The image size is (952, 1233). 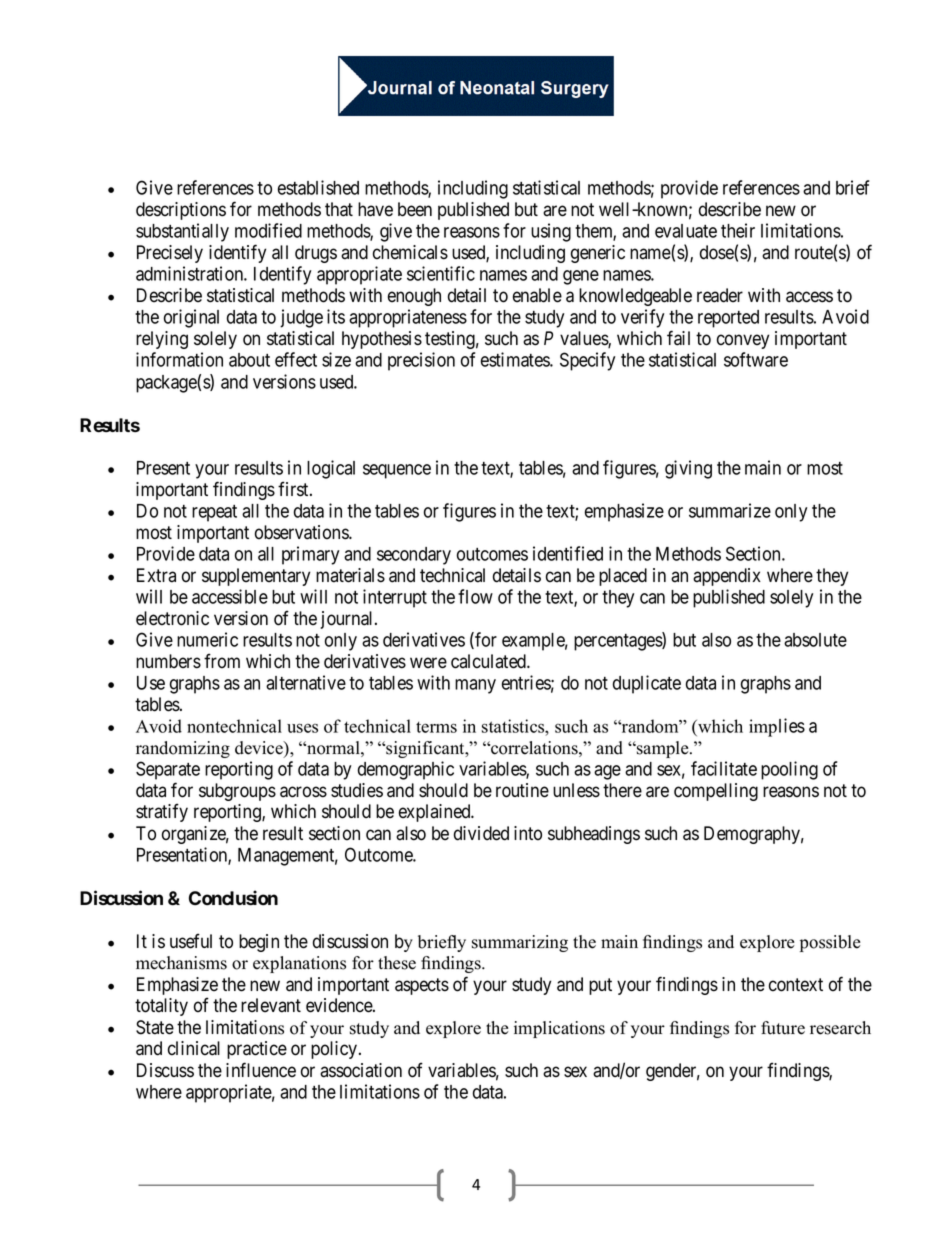 I want to click on flow, so click(x=475, y=596).
